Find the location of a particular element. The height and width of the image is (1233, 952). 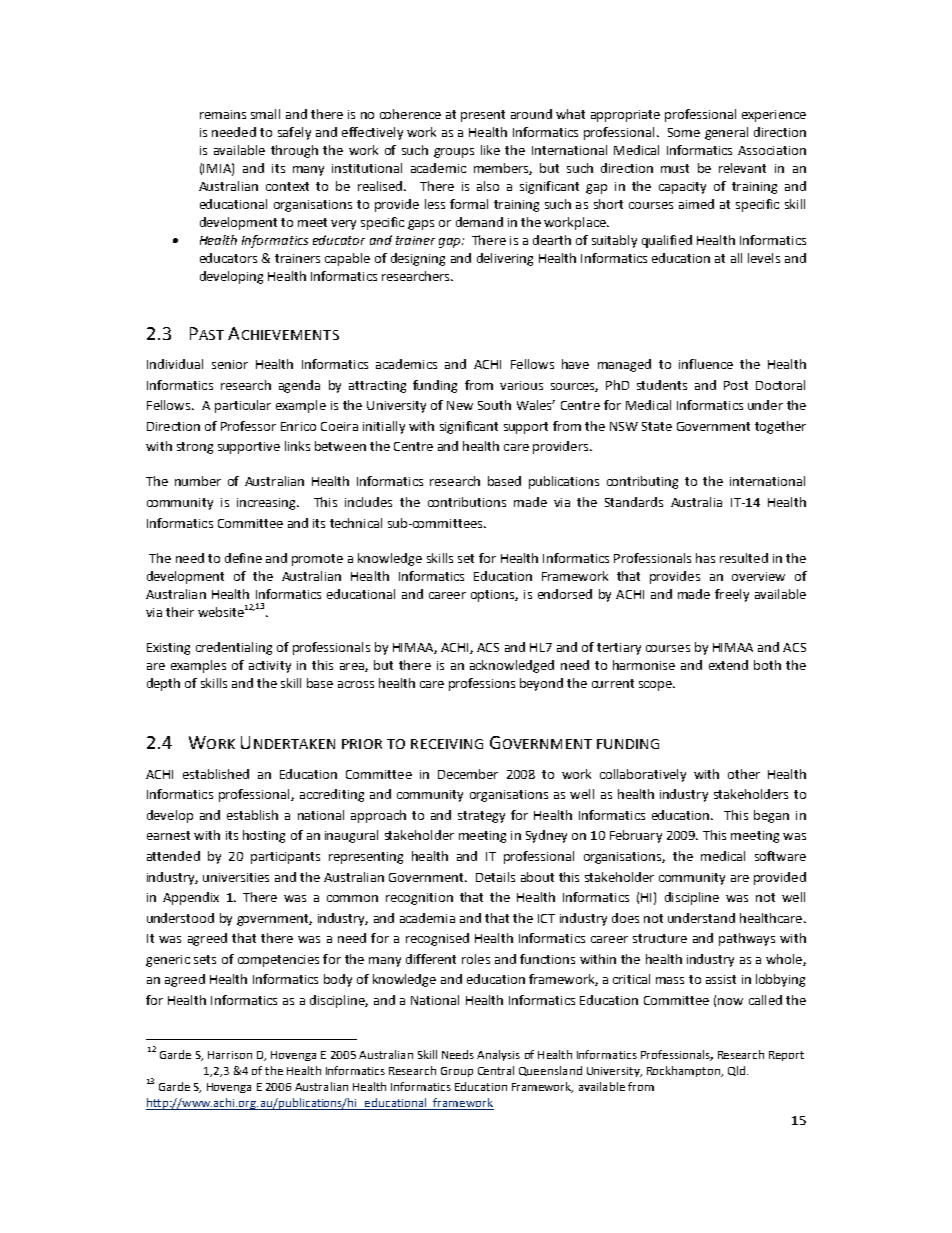

remains is located at coordinates (223, 114).
